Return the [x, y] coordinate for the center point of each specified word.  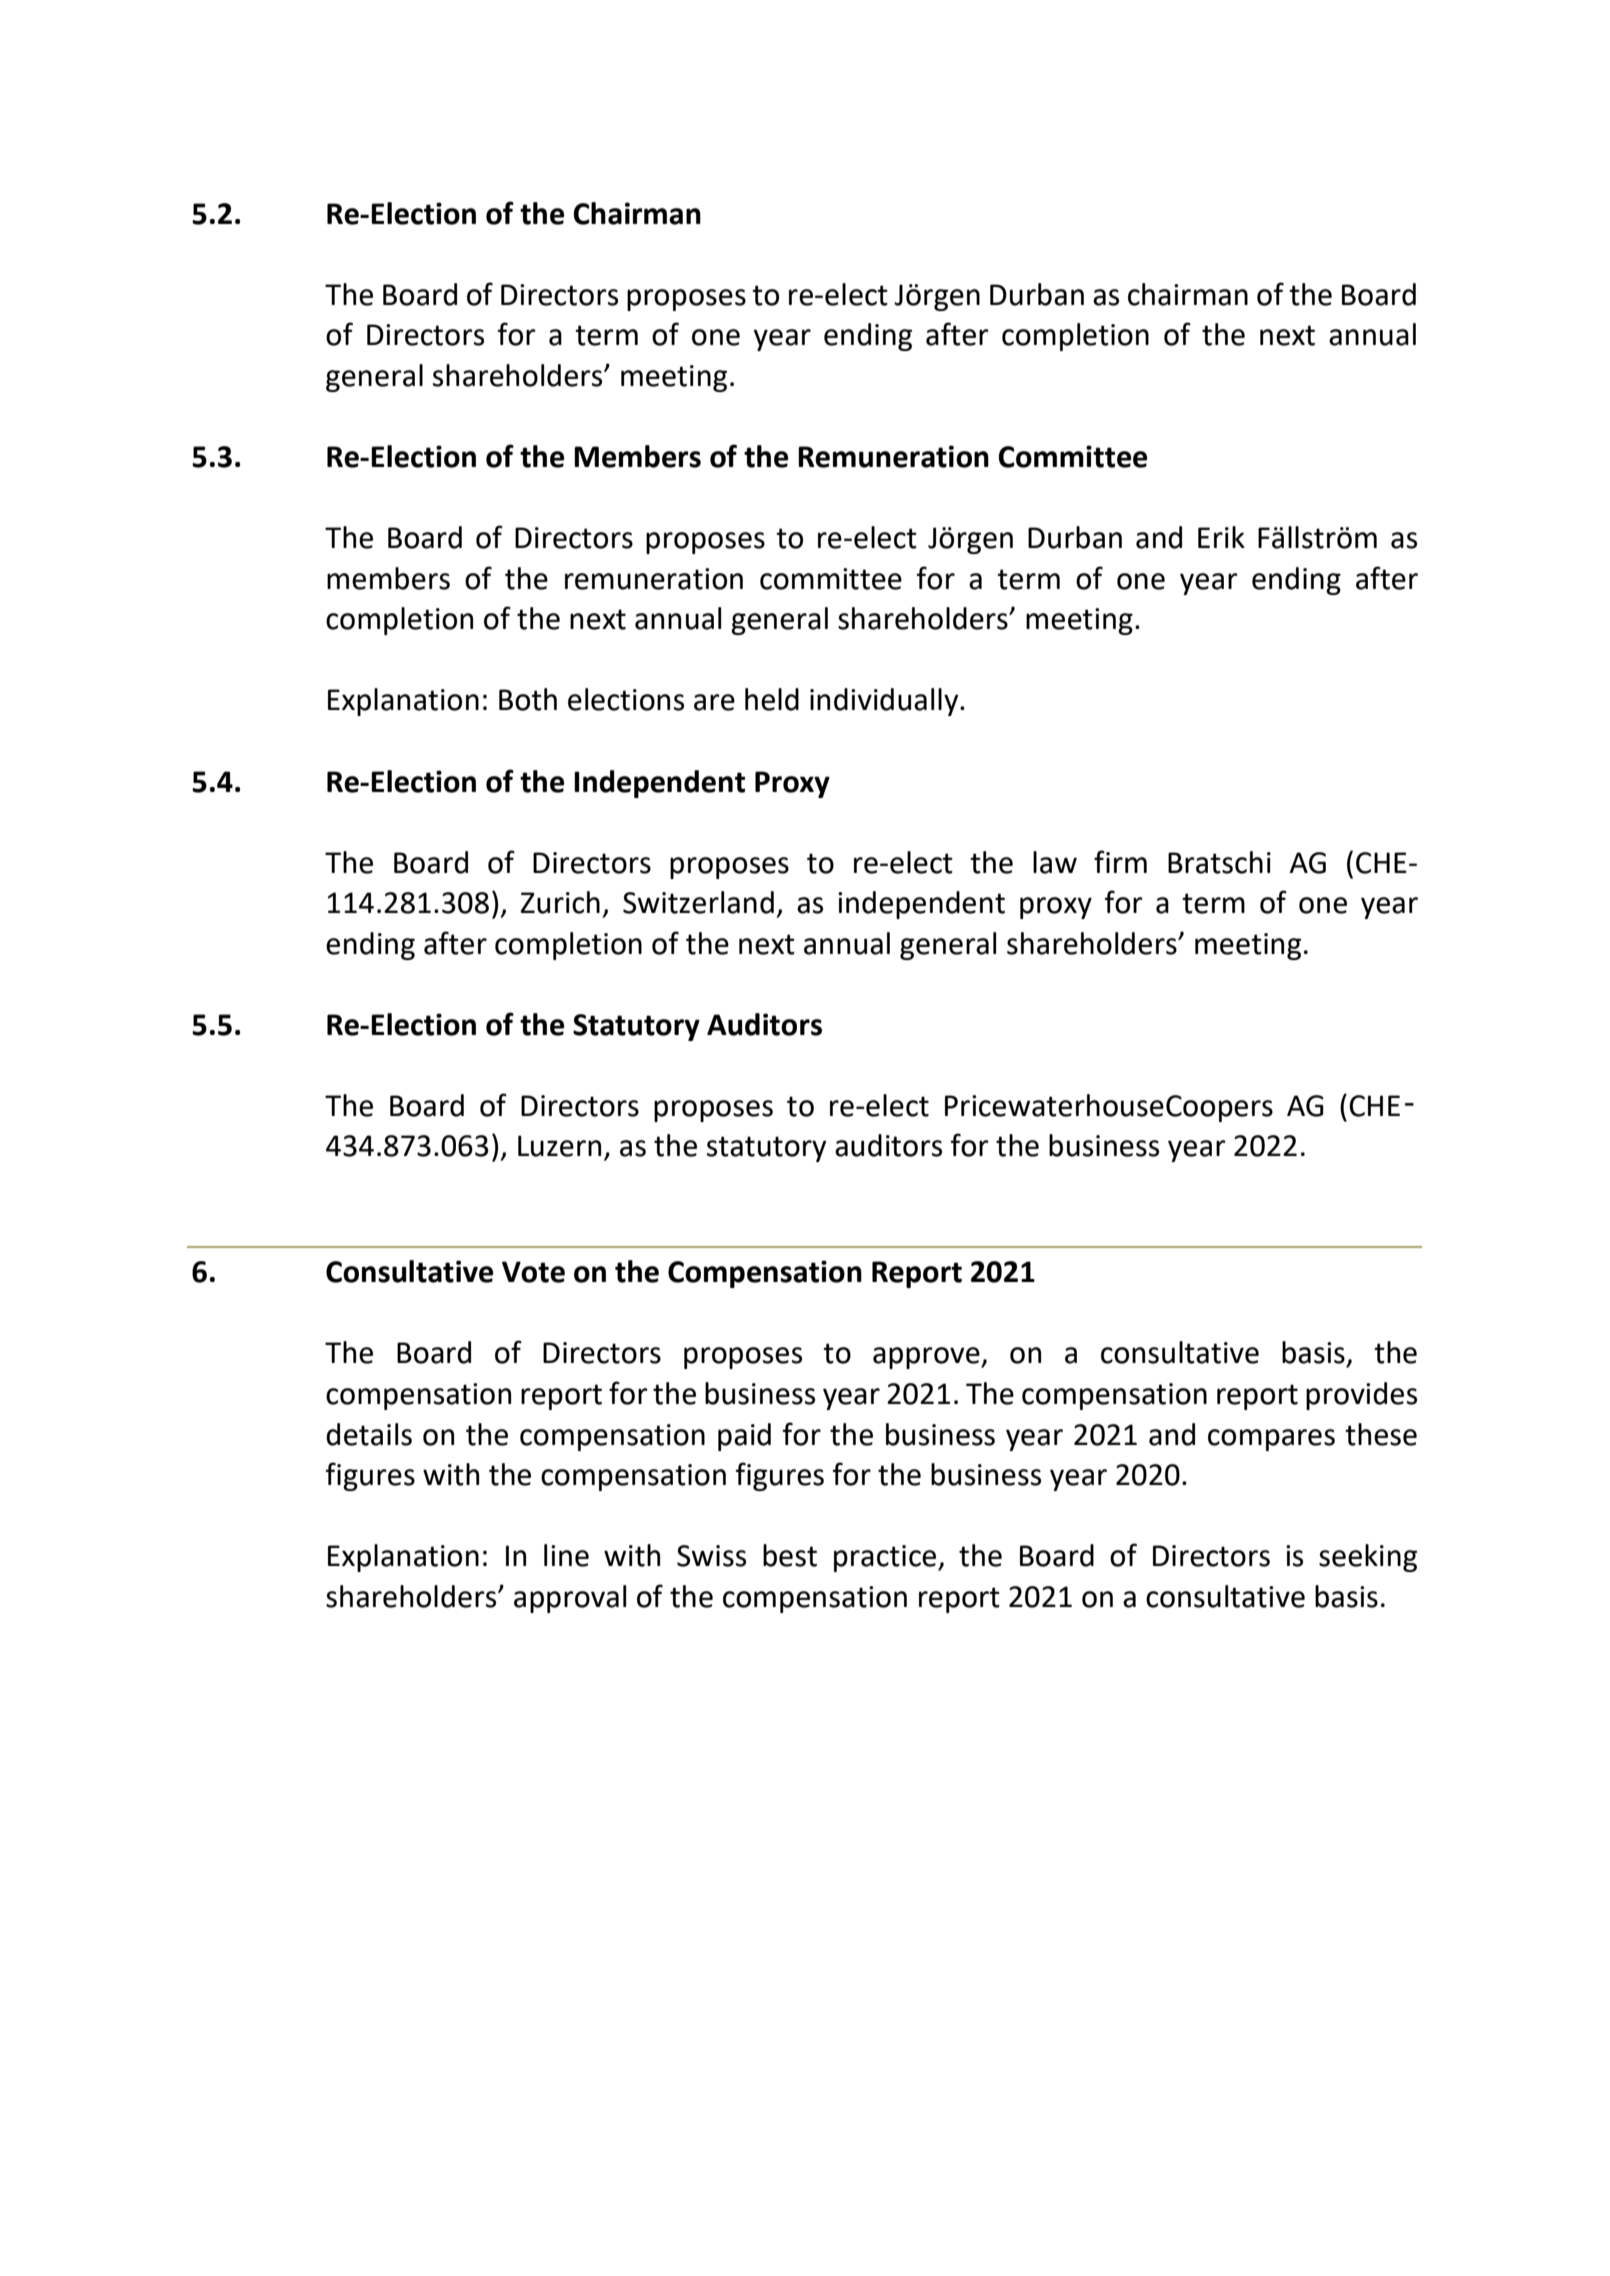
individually [885, 702]
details [369, 1434]
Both [528, 699]
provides [1361, 1396]
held [772, 699]
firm [1120, 861]
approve [927, 1358]
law [1055, 862]
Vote [533, 1272]
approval [570, 1599]
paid [744, 1437]
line [566, 1555]
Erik [1221, 537]
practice [886, 1558]
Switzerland [698, 902]
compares [1271, 1440]
